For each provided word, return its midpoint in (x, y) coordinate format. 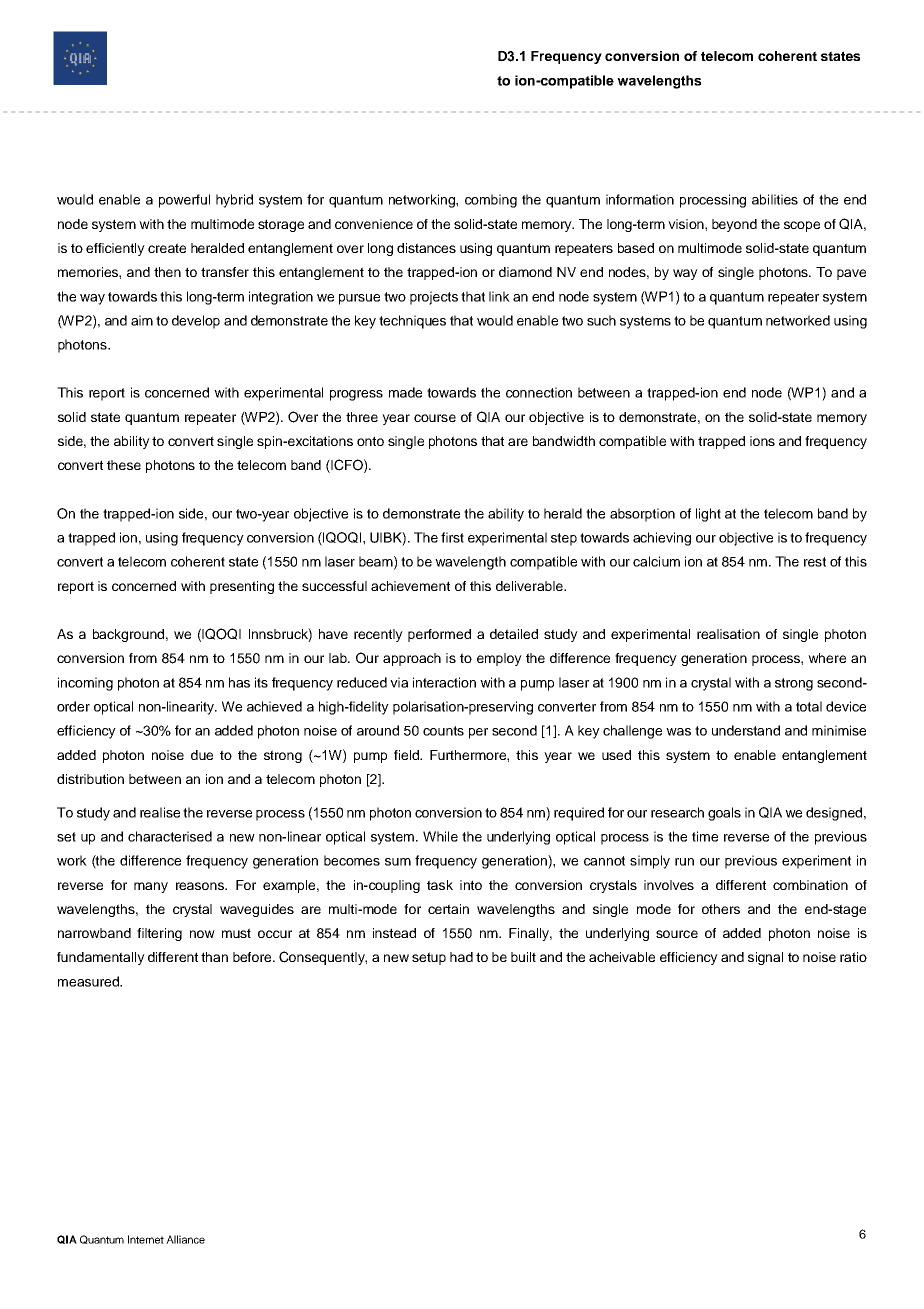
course (435, 418)
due (202, 755)
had (461, 957)
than (214, 957)
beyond (734, 225)
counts (443, 731)
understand (746, 730)
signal (765, 958)
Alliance (185, 1239)
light (708, 515)
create (167, 248)
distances (426, 248)
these (124, 465)
